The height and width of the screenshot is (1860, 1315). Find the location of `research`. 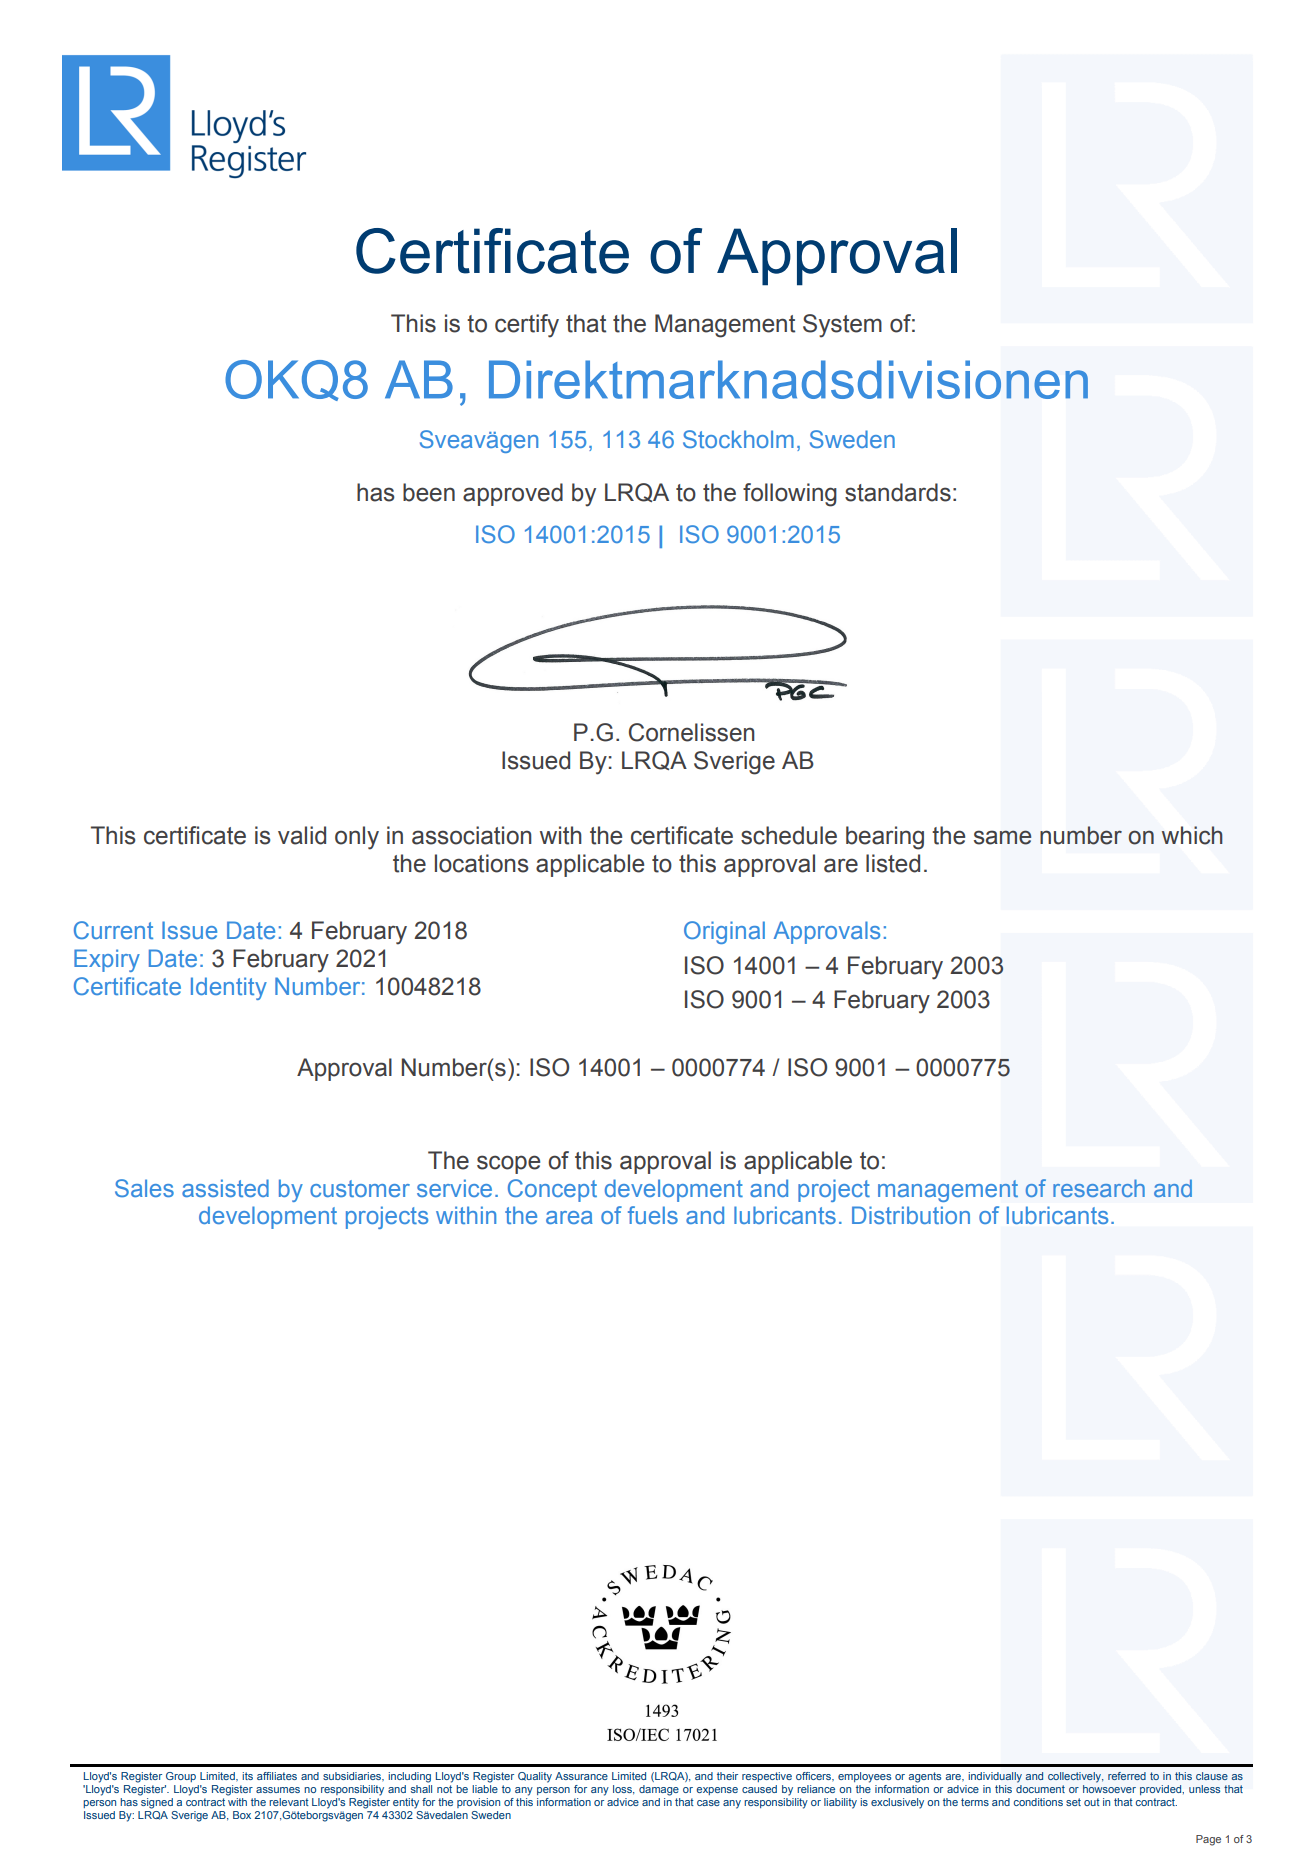

research is located at coordinates (1099, 1188).
